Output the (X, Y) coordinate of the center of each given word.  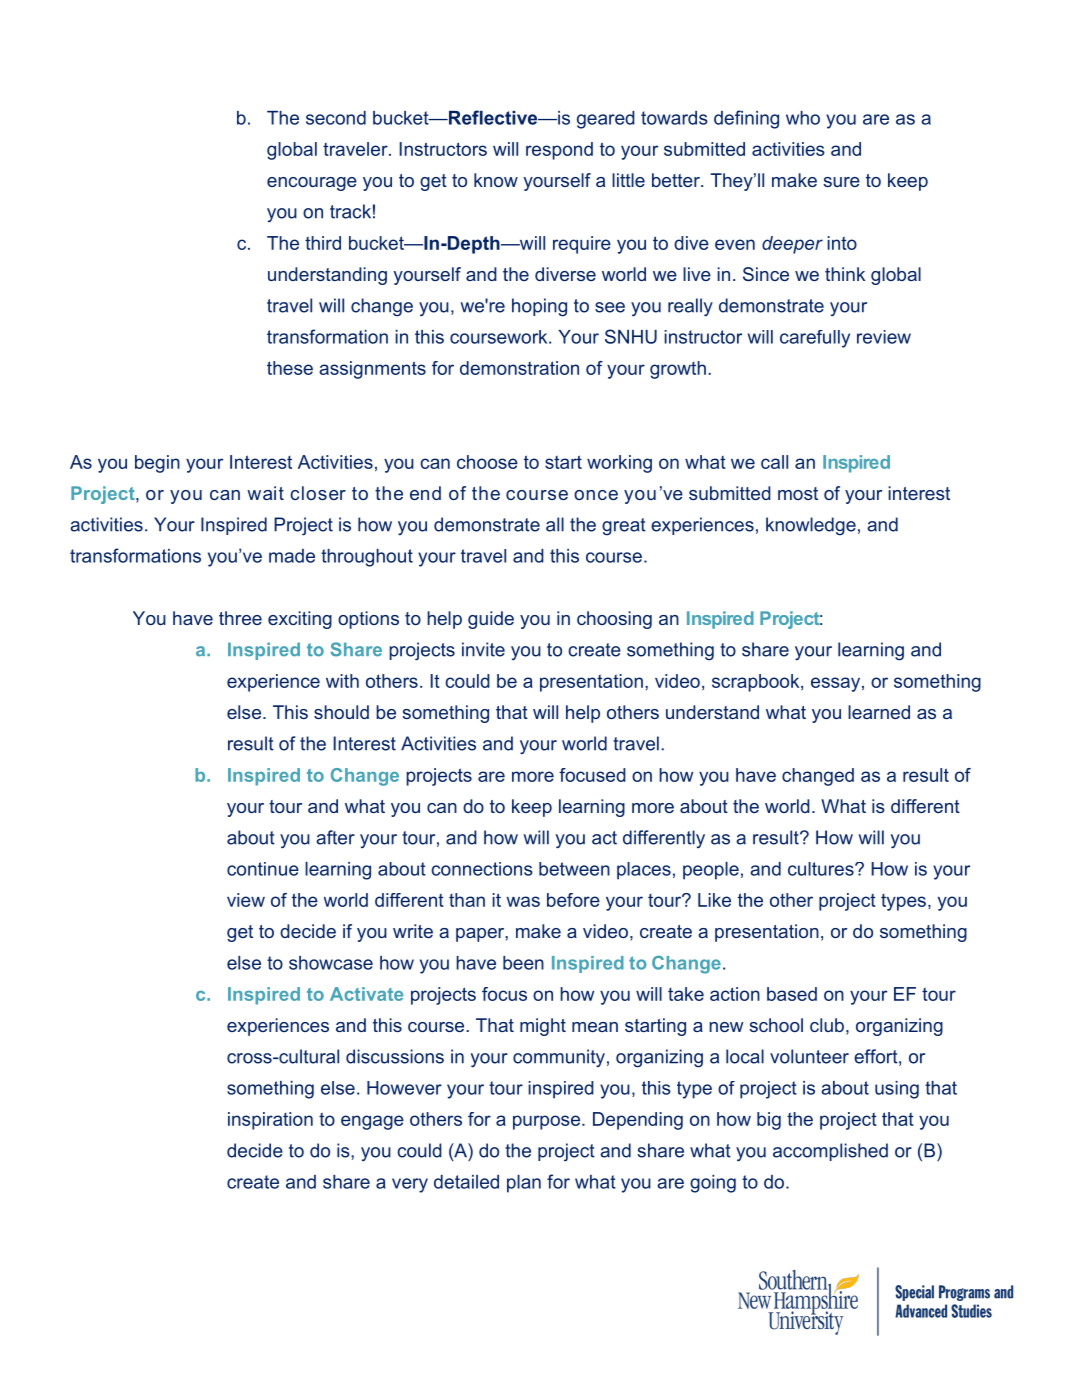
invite (483, 649)
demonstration (519, 368)
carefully (815, 339)
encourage (312, 184)
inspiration (270, 1121)
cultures (822, 869)
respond (559, 151)
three (240, 618)
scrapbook (757, 683)
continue (263, 869)
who (803, 118)
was (523, 901)
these (290, 368)
